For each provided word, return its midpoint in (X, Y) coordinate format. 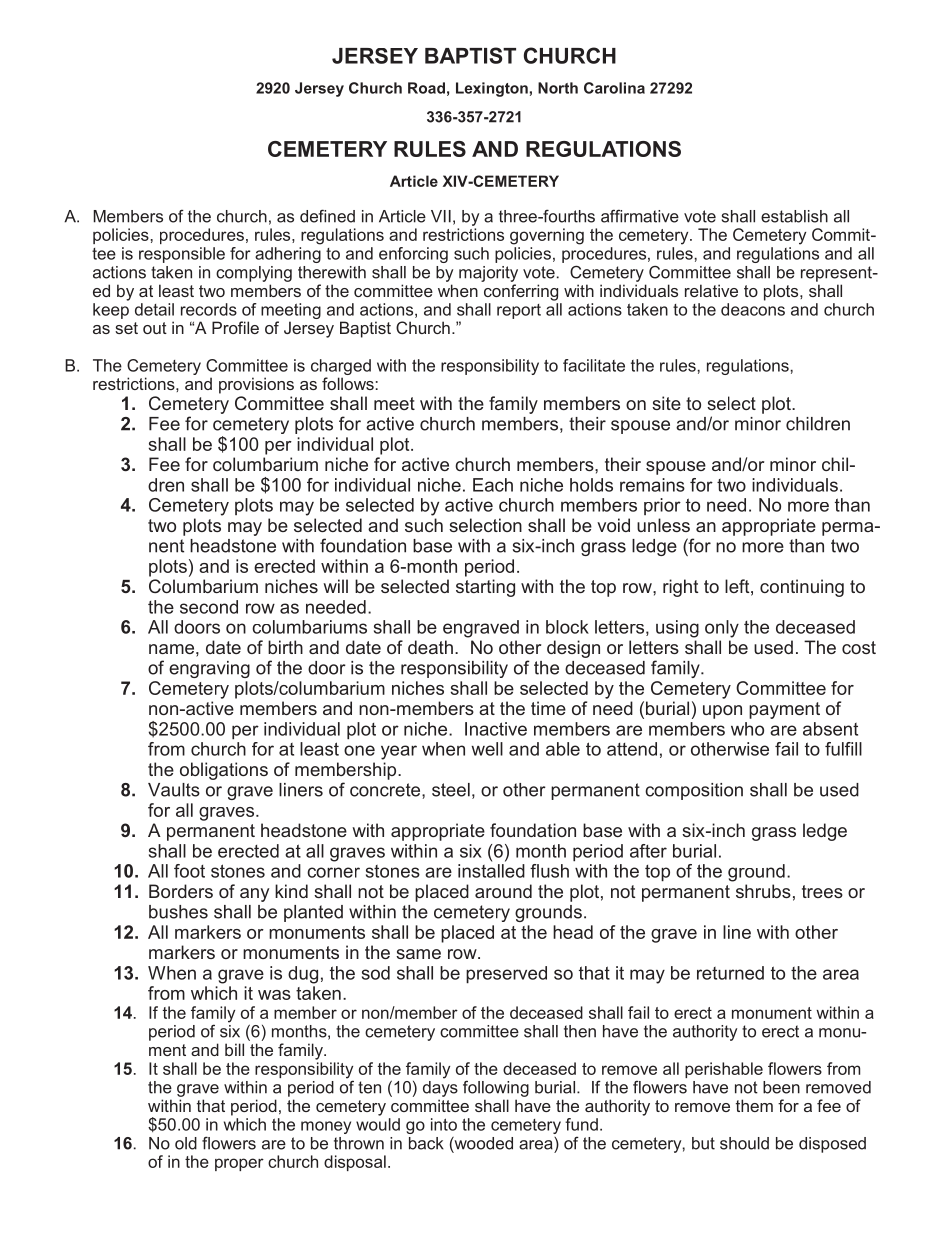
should (744, 1143)
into (444, 1124)
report (519, 311)
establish (794, 216)
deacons (753, 308)
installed (491, 871)
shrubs (763, 891)
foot (189, 871)
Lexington (492, 89)
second (209, 607)
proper (239, 1164)
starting (485, 588)
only (722, 629)
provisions (256, 385)
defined (327, 216)
